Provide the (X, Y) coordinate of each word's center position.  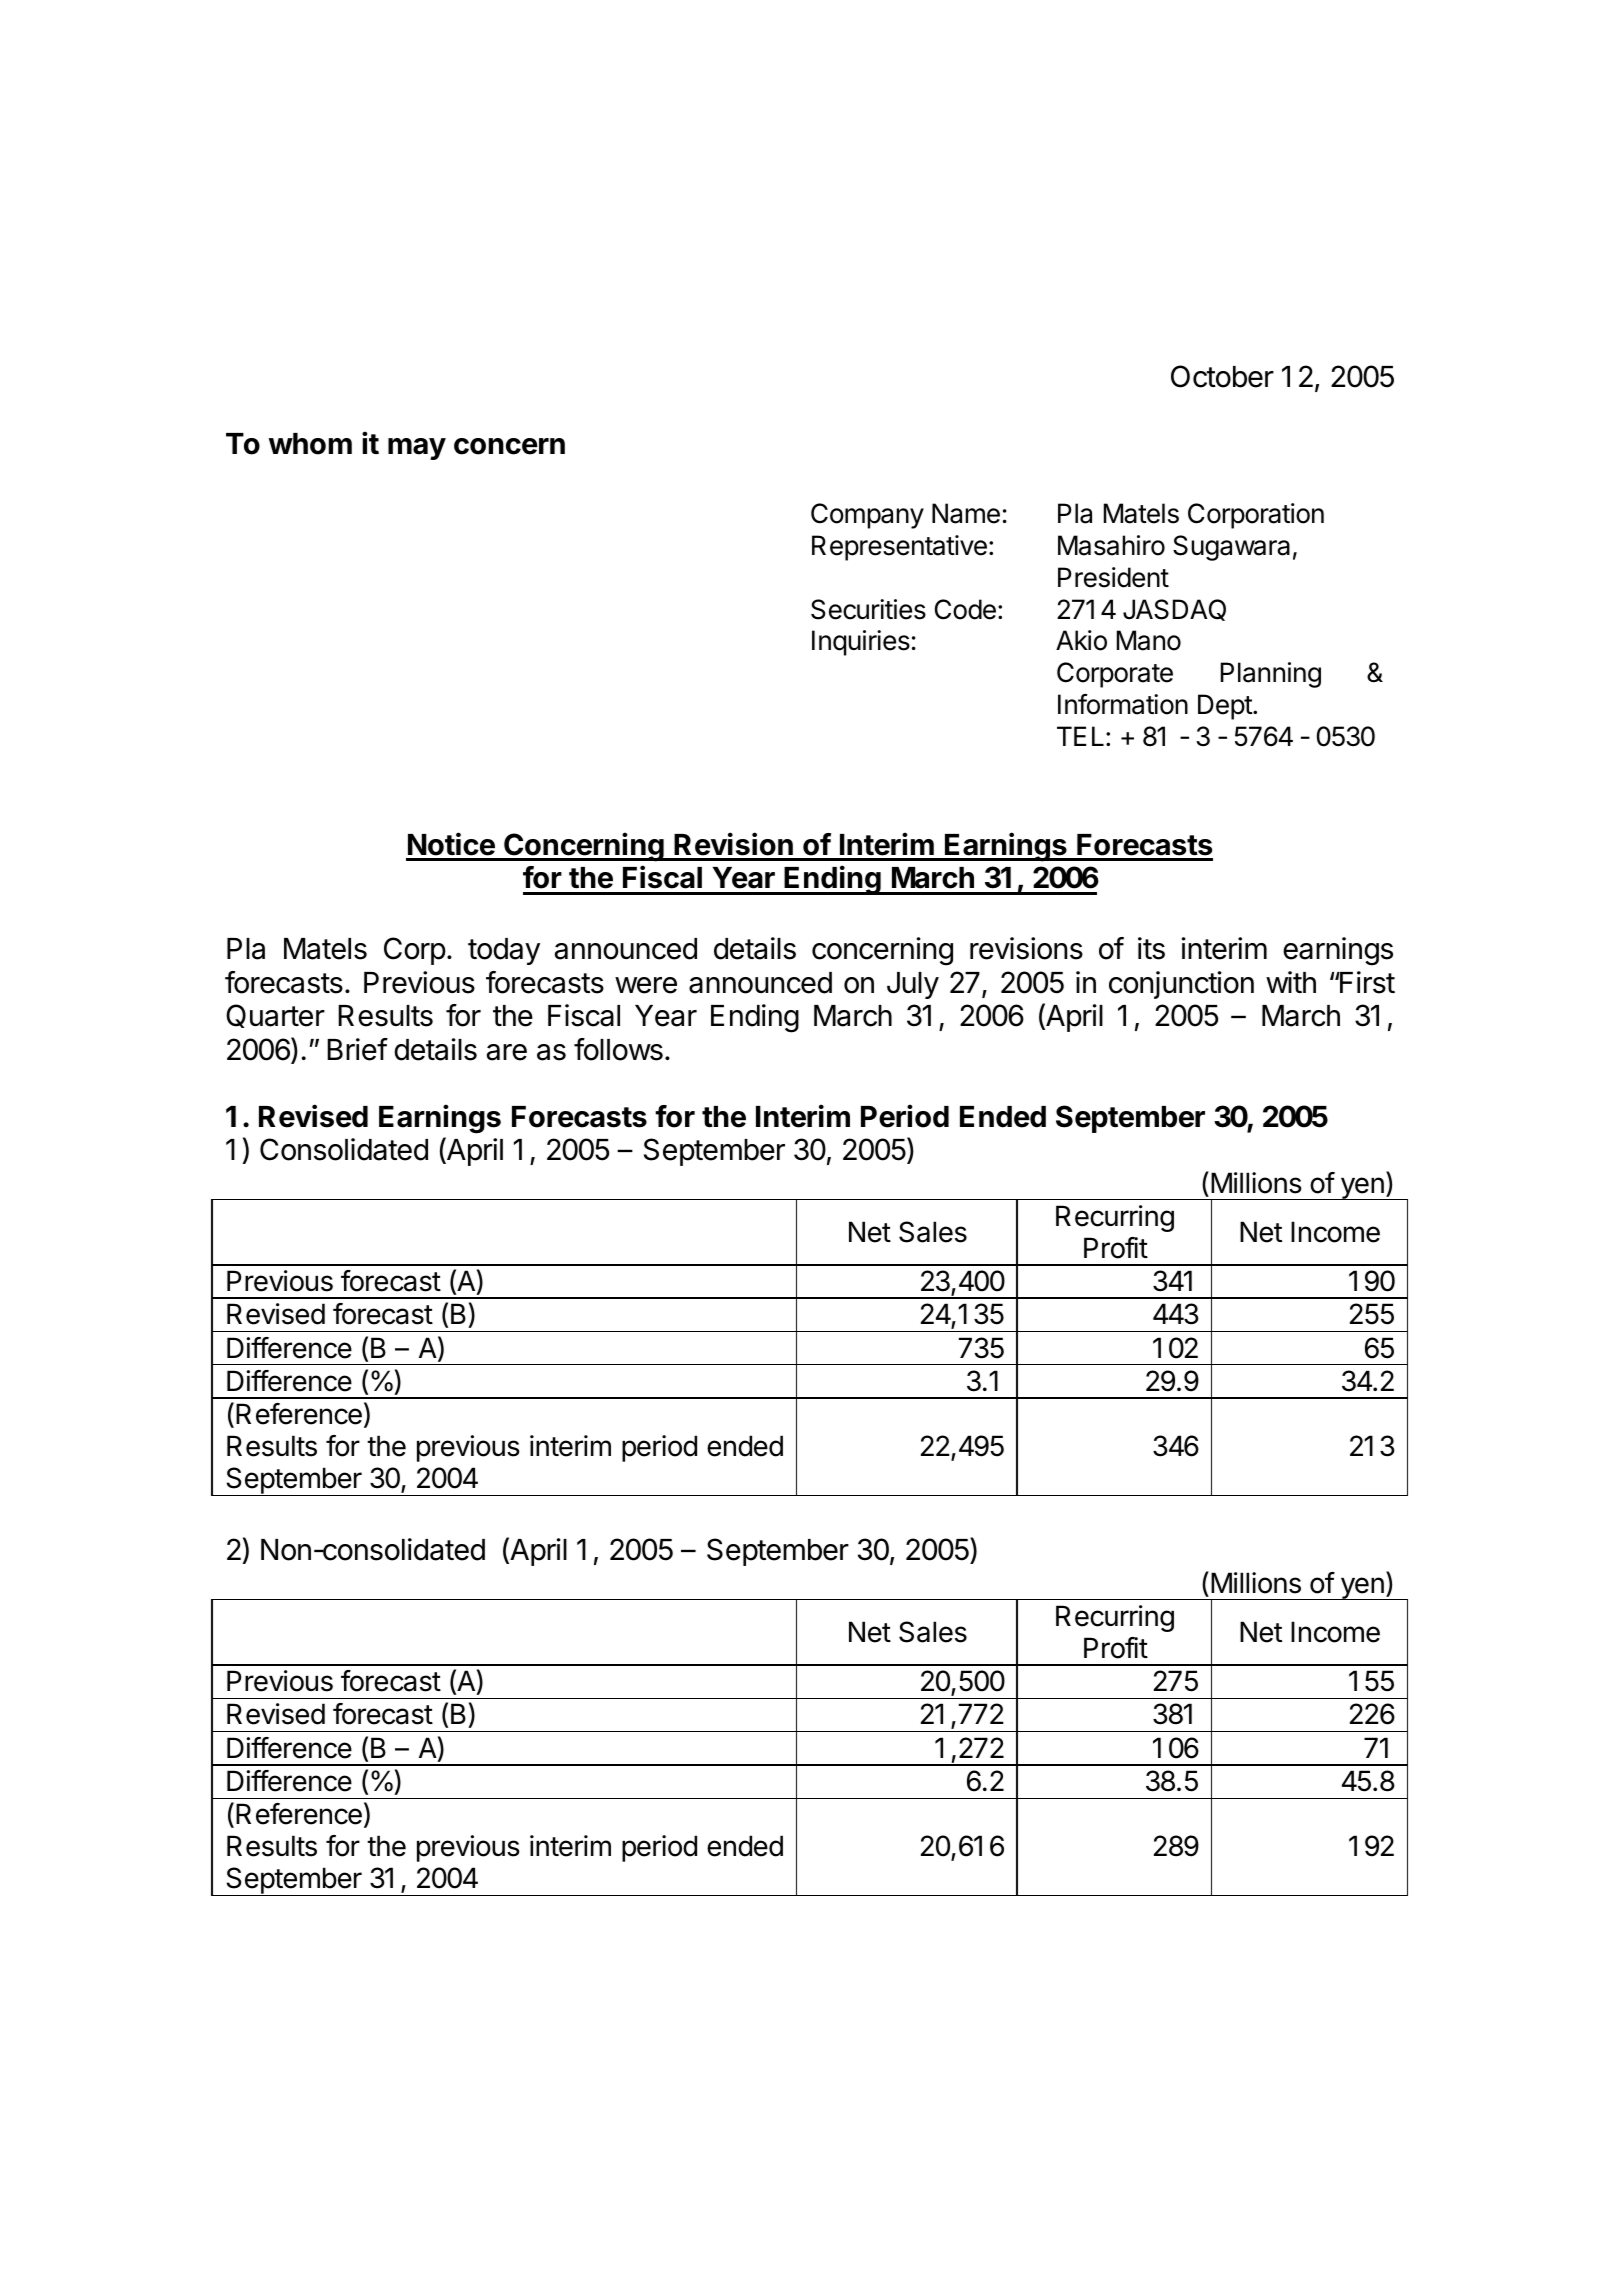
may (417, 449)
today (504, 951)
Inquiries (861, 643)
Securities (868, 609)
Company (867, 516)
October (1222, 376)
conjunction (1181, 985)
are (507, 1052)
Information (1123, 704)
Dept (1226, 707)
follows (618, 1049)
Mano (1149, 640)
